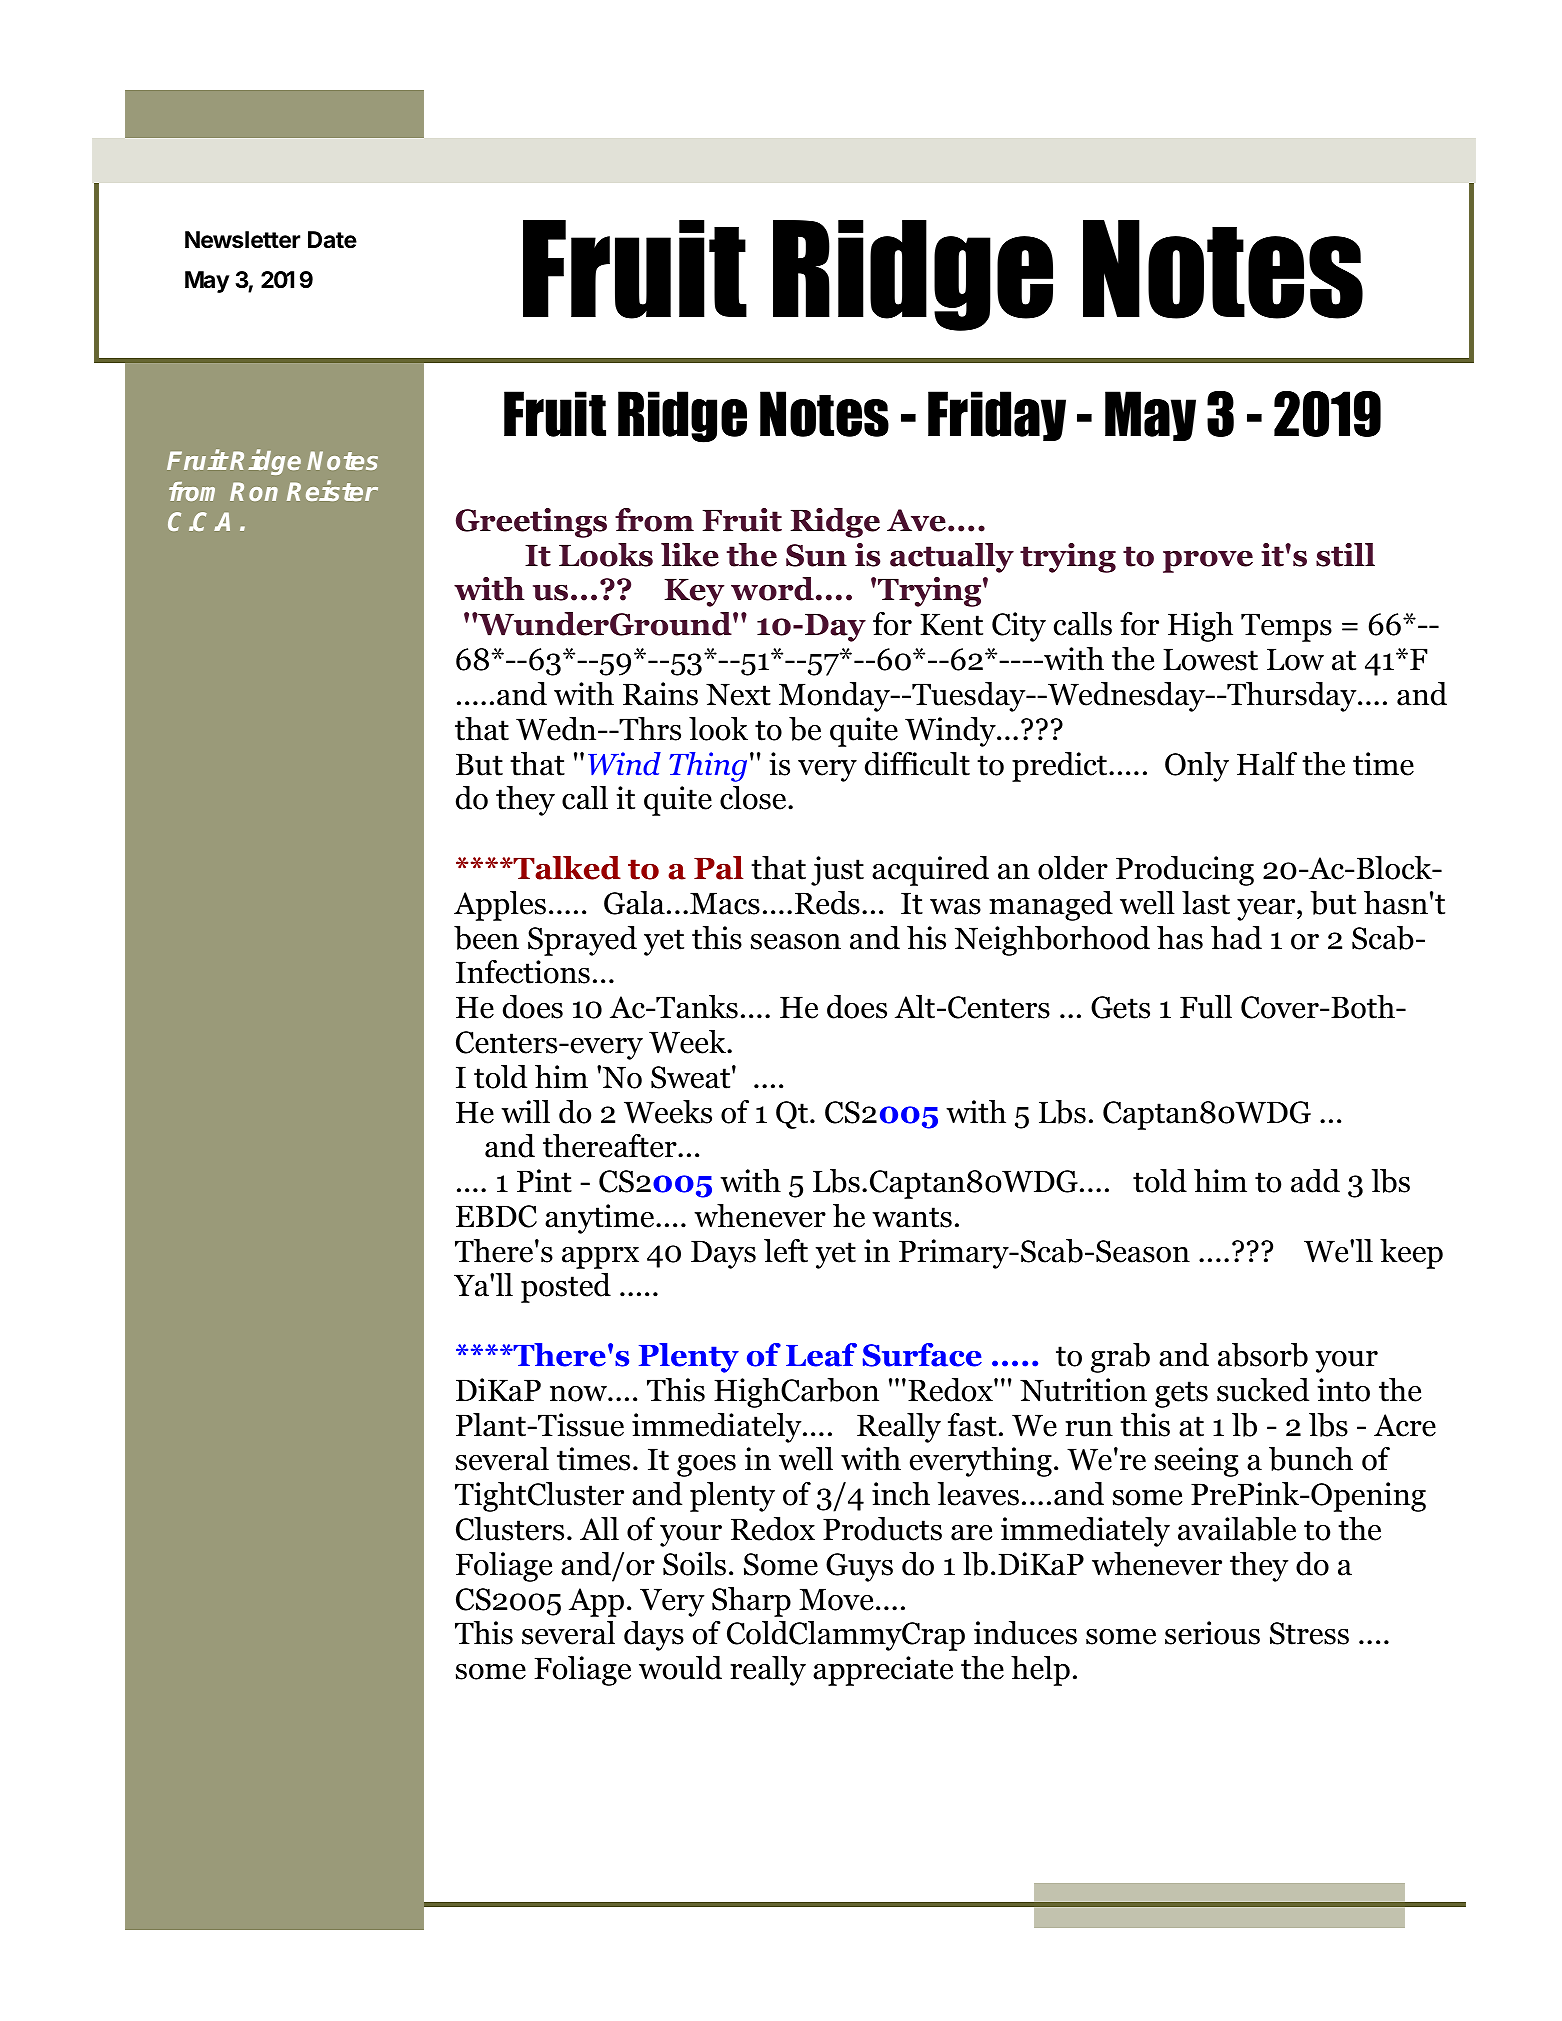  What do you see at coordinates (531, 523) in the screenshot?
I see `Greetings` at bounding box center [531, 523].
